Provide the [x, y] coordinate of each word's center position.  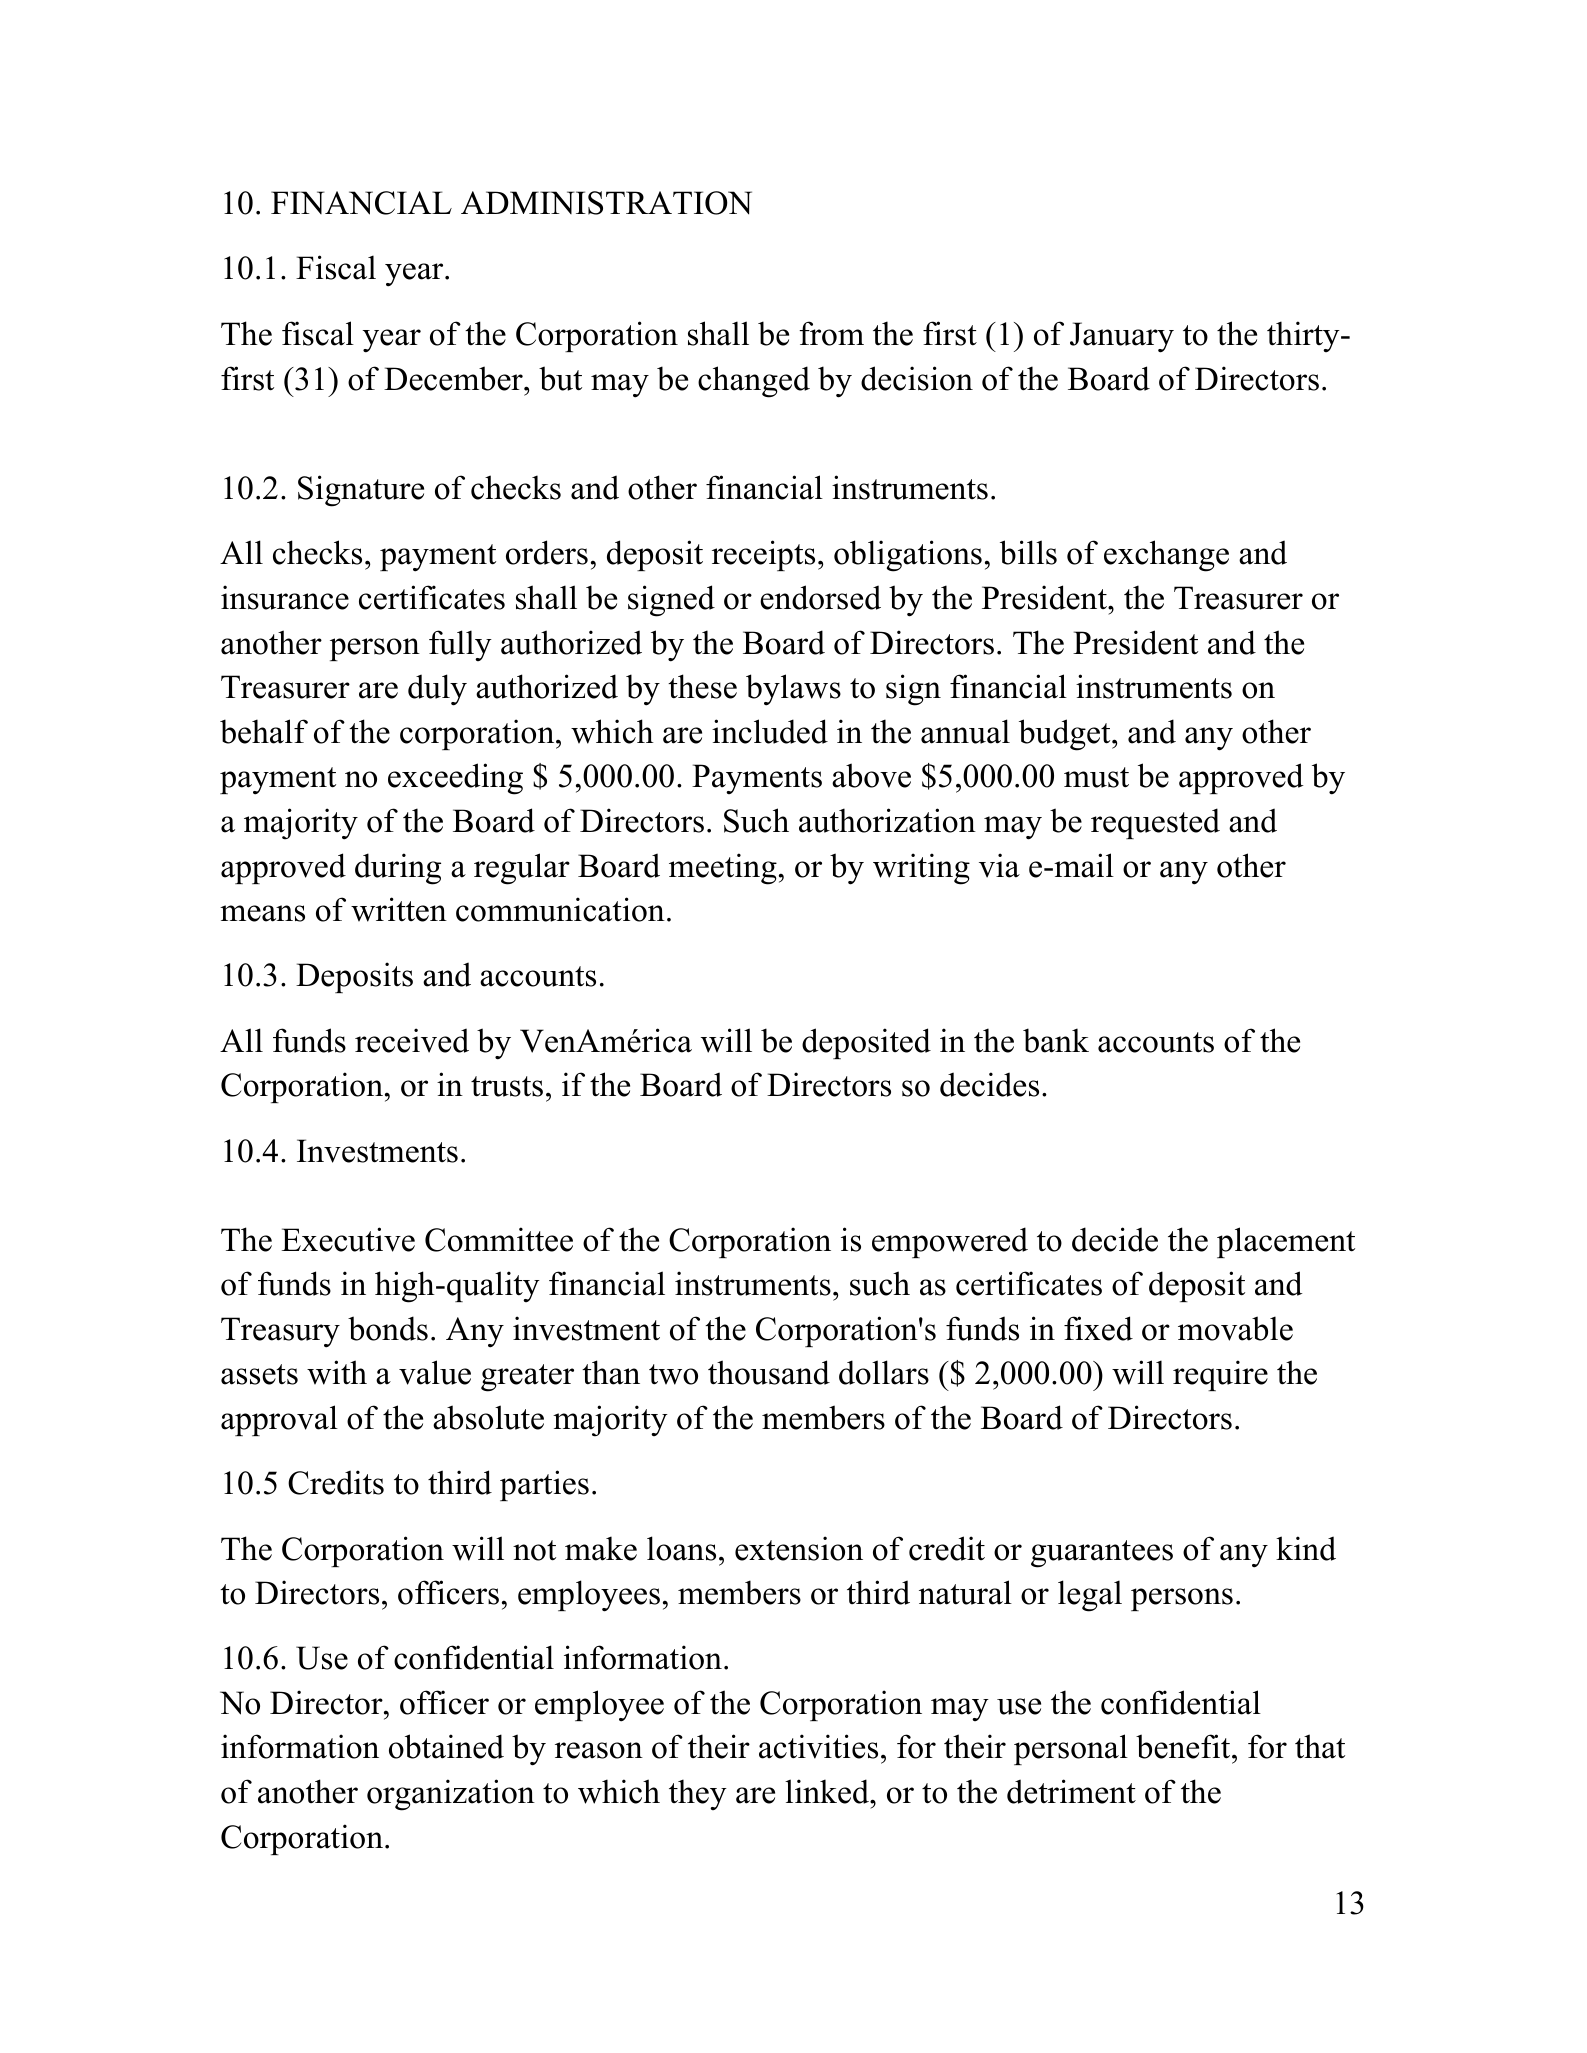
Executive [348, 1239]
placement [1286, 1242]
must [1096, 777]
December [454, 378]
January [1122, 337]
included [770, 731]
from [831, 333]
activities [818, 1746]
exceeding [455, 779]
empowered [950, 1242]
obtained [446, 1746]
